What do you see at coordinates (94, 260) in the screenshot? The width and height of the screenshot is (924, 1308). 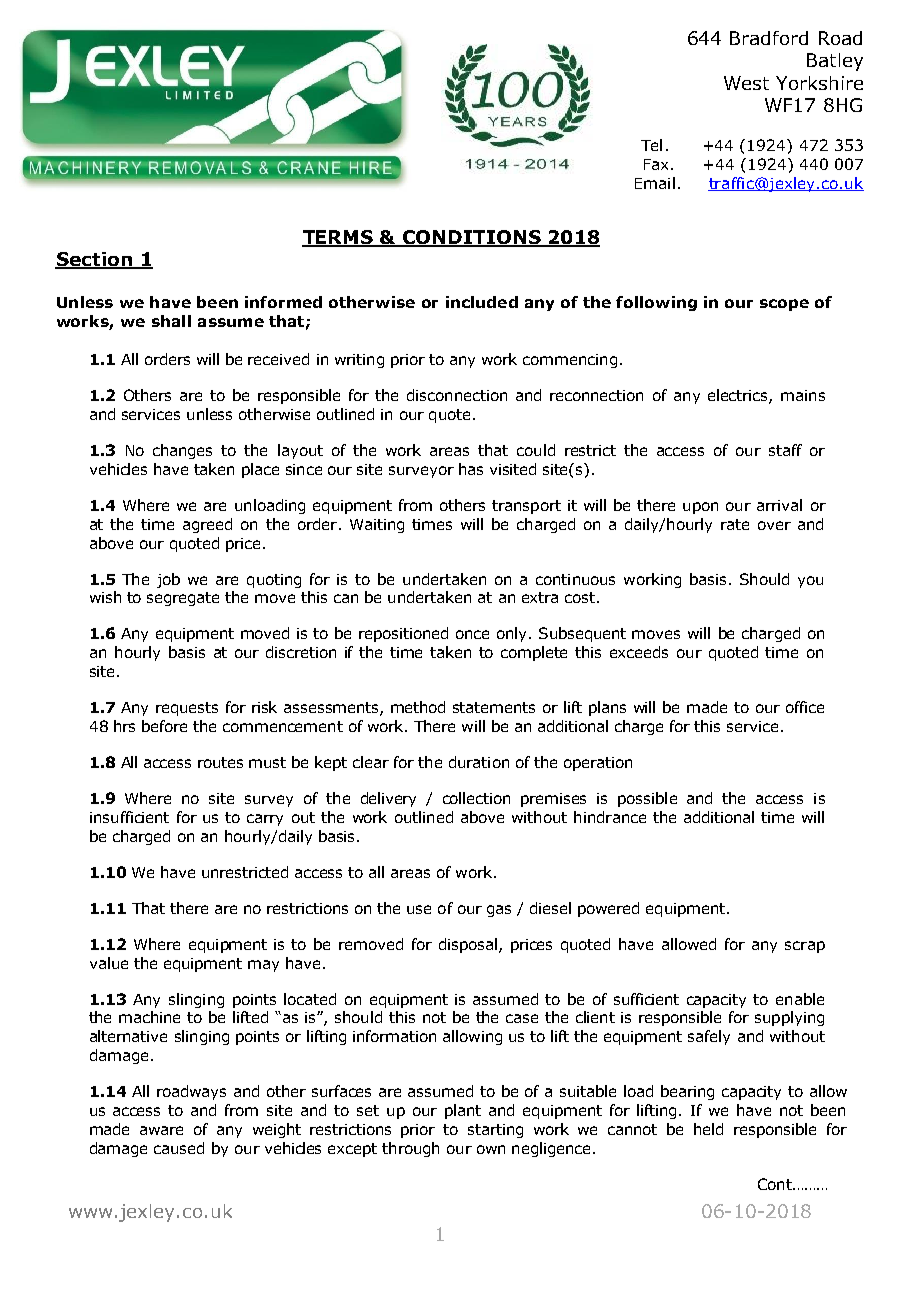 I see `Section` at bounding box center [94, 260].
